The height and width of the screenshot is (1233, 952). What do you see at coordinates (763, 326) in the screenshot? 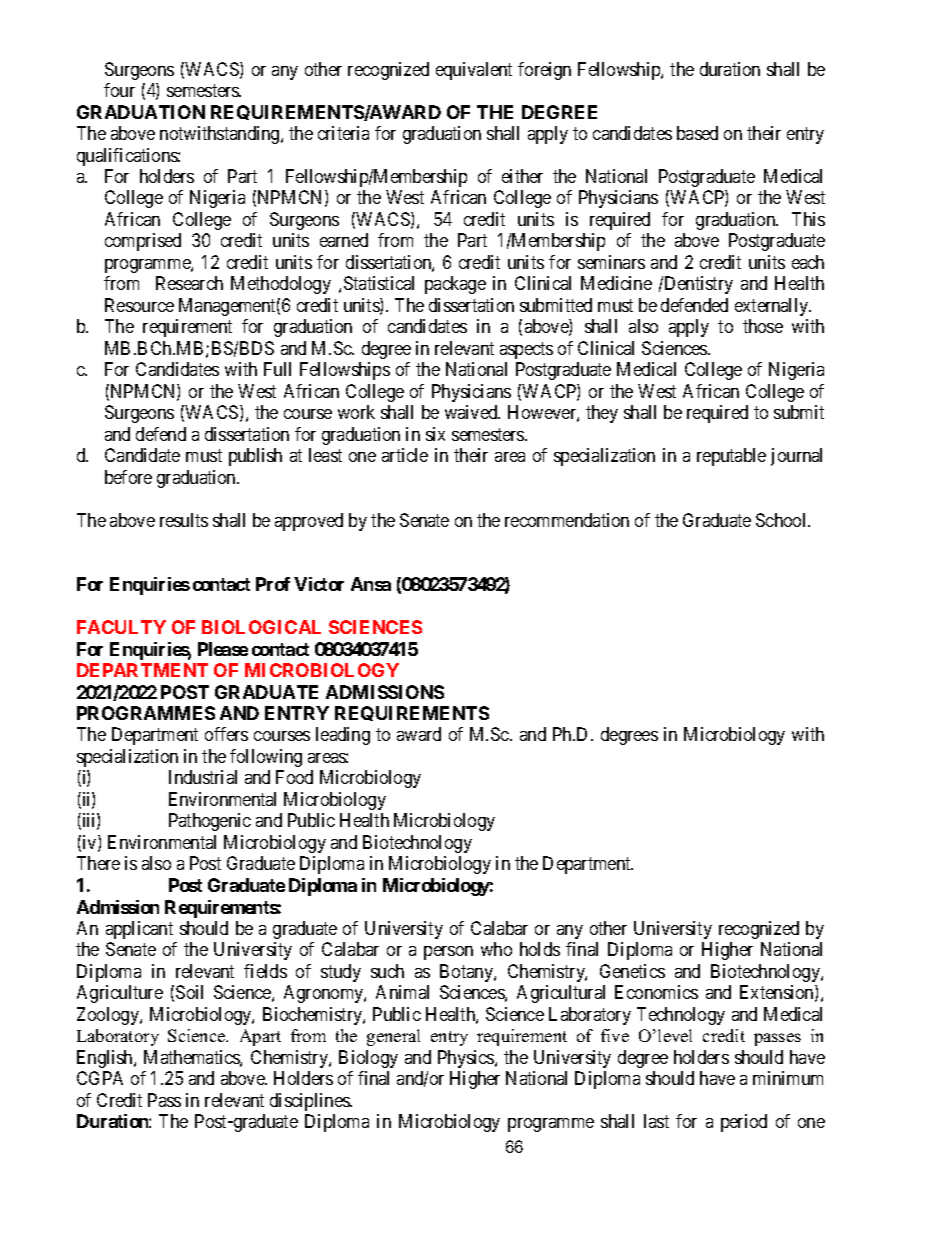
I see `those` at bounding box center [763, 326].
